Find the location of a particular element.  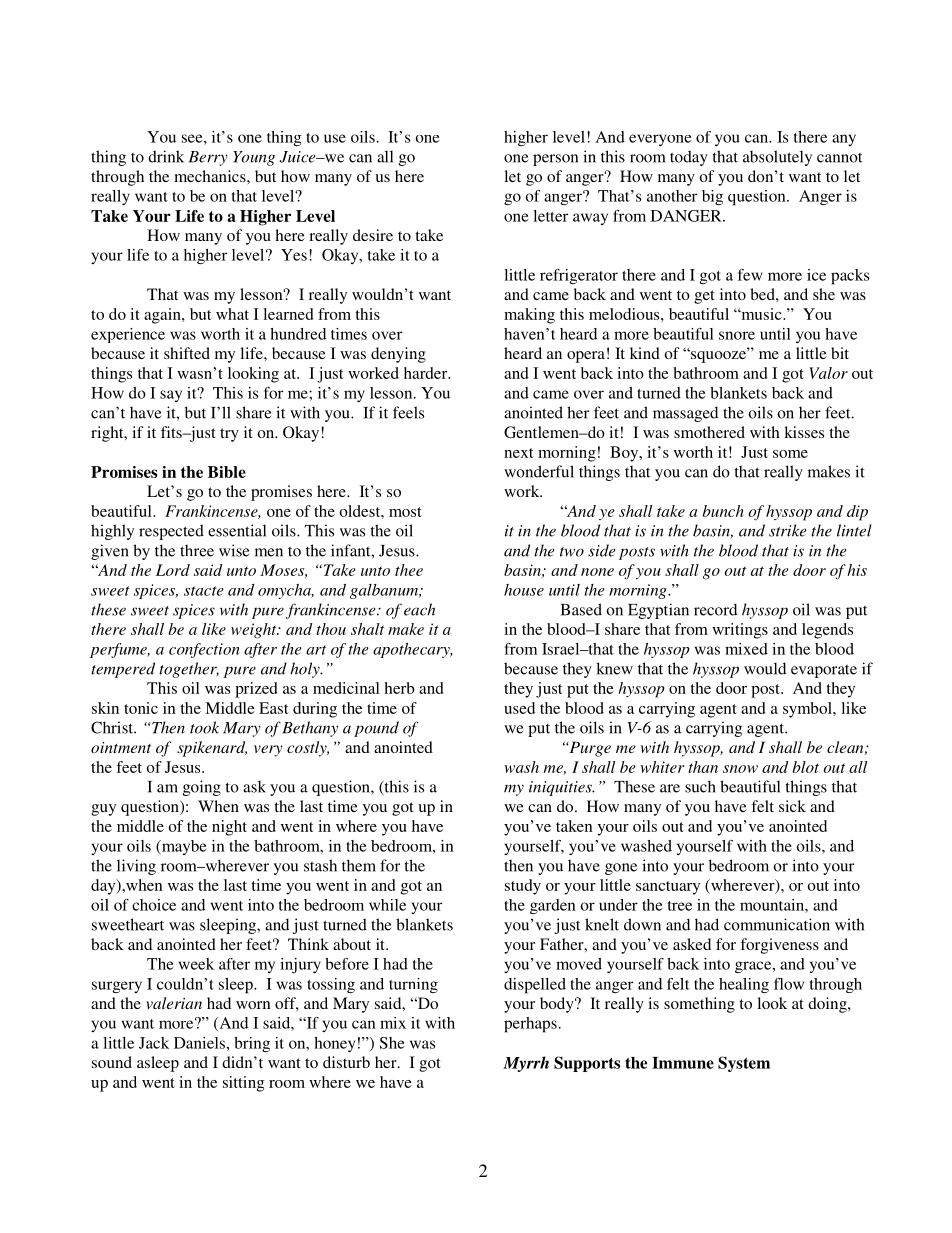

bunch is located at coordinates (723, 511).
